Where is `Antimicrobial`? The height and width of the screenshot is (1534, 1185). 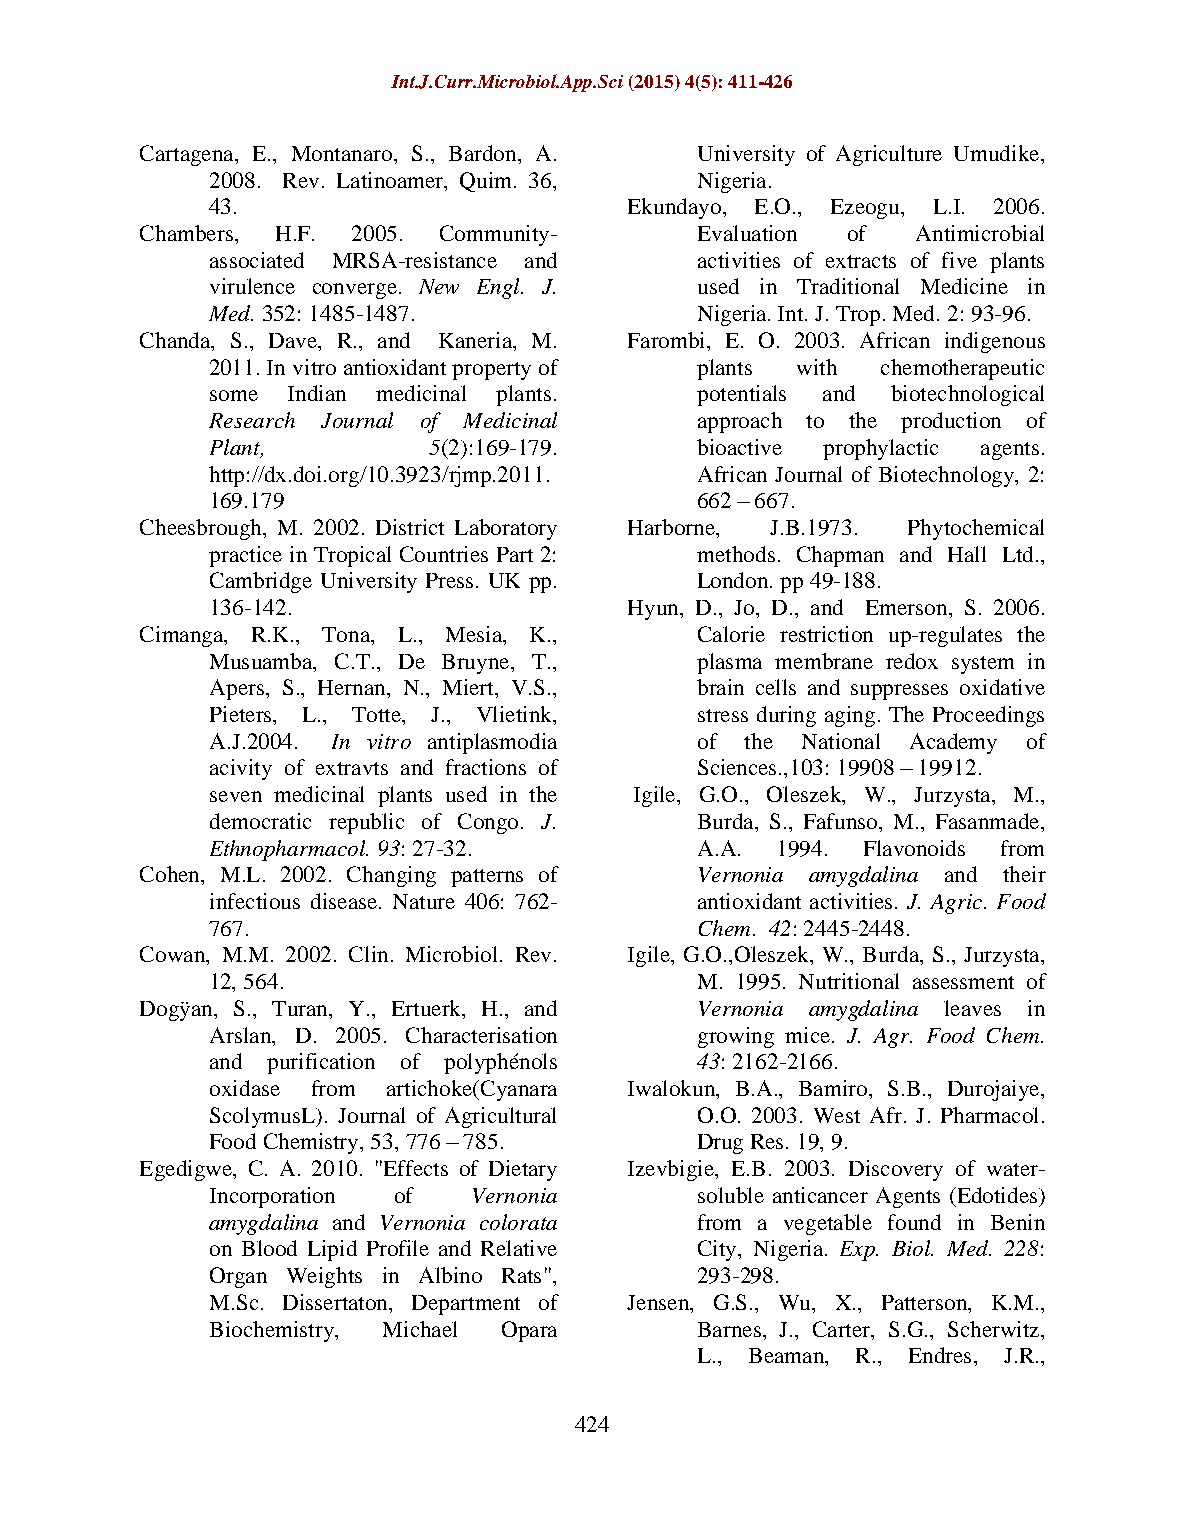 Antimicrobial is located at coordinates (980, 233).
